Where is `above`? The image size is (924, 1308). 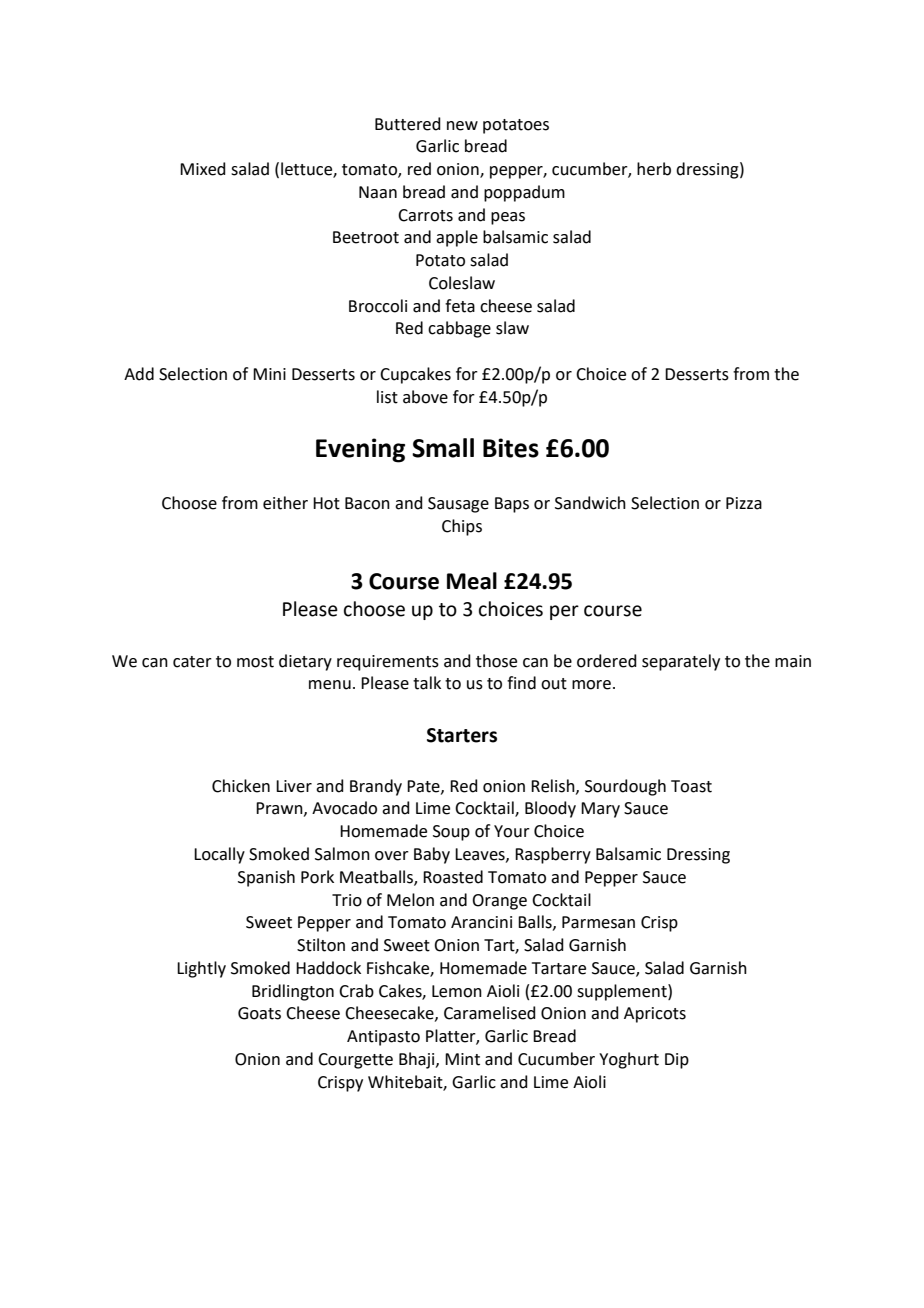
above is located at coordinates (425, 397).
